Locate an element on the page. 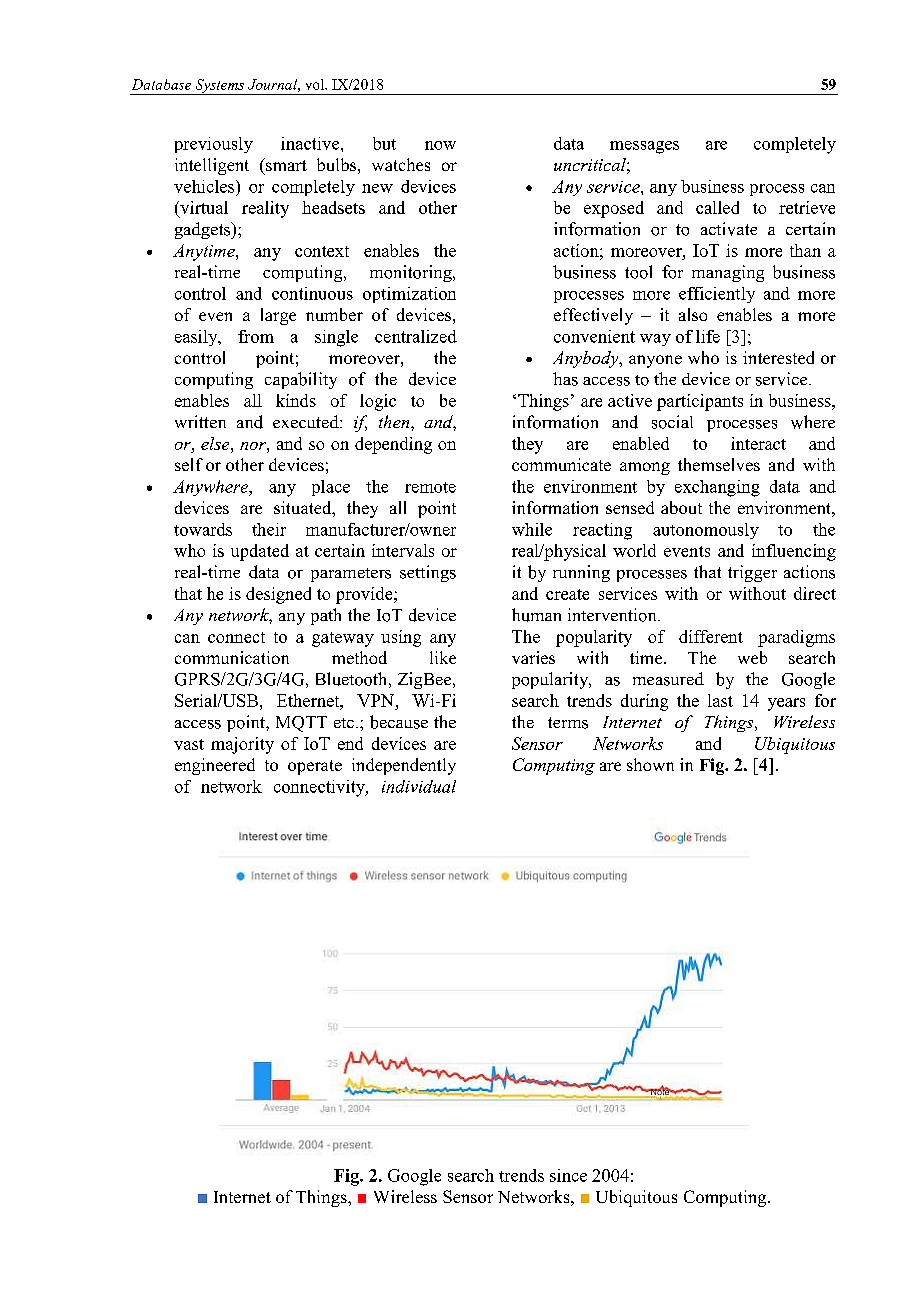 Image resolution: width=924 pixels, height=1308 pixels. different is located at coordinates (711, 636).
